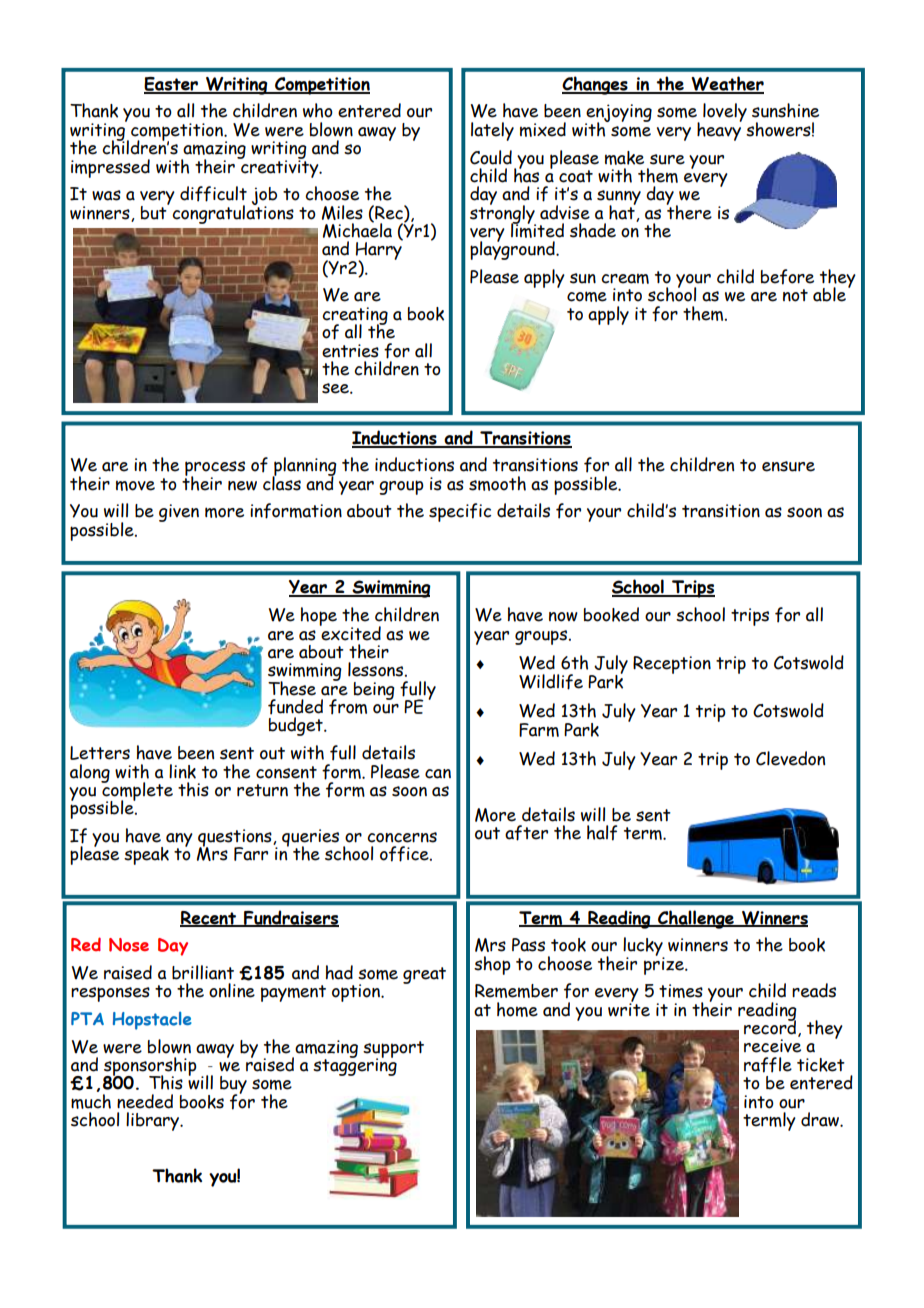  What do you see at coordinates (492, 131) in the image?
I see `lately` at bounding box center [492, 131].
